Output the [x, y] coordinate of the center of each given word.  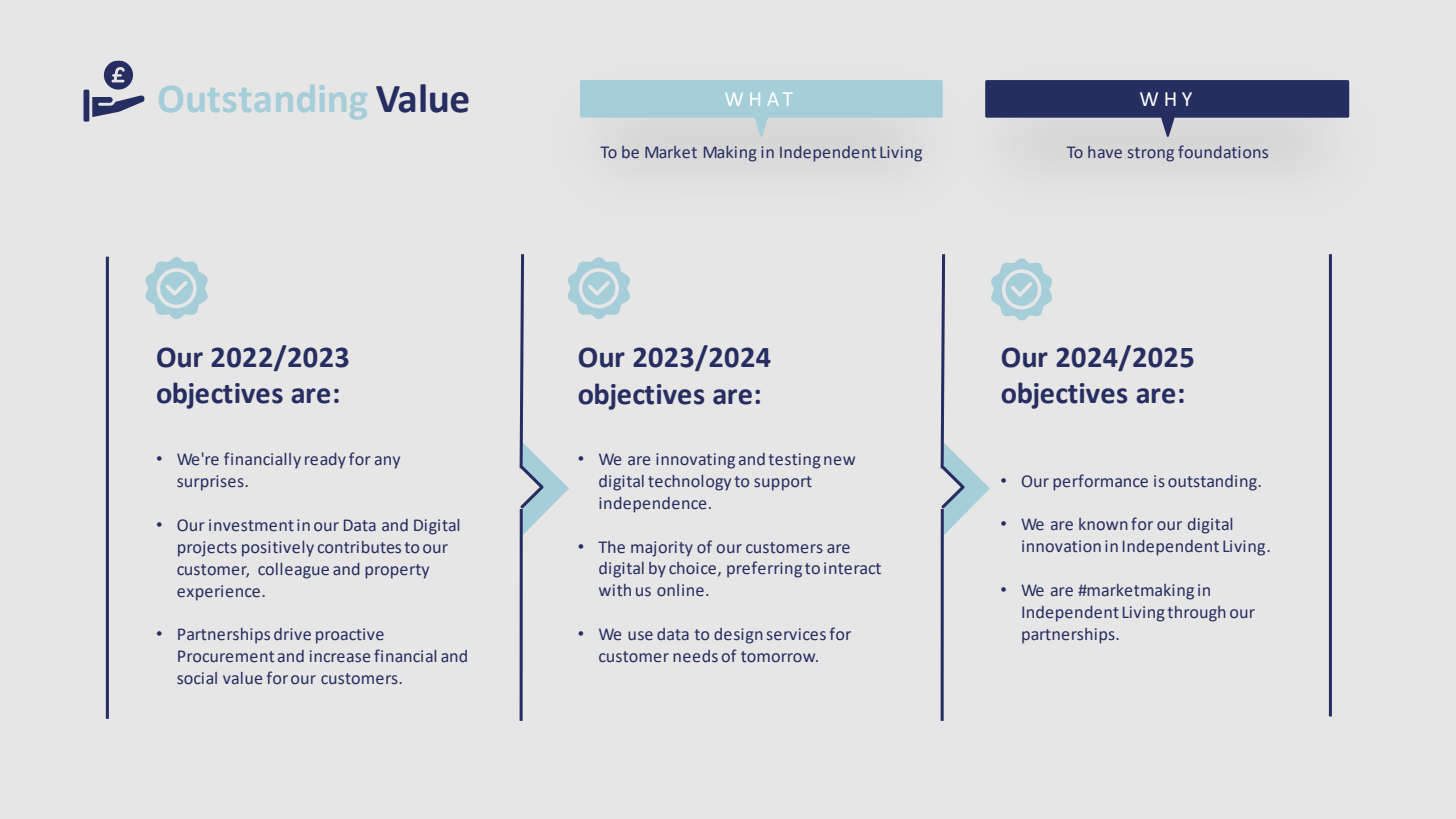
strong [1151, 154]
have [1105, 152]
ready [325, 461]
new [839, 460]
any [387, 462]
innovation [1061, 546]
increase [340, 656]
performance [1100, 482]
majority [662, 549]
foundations [1223, 151]
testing [795, 461]
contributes [359, 547]
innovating [695, 461]
